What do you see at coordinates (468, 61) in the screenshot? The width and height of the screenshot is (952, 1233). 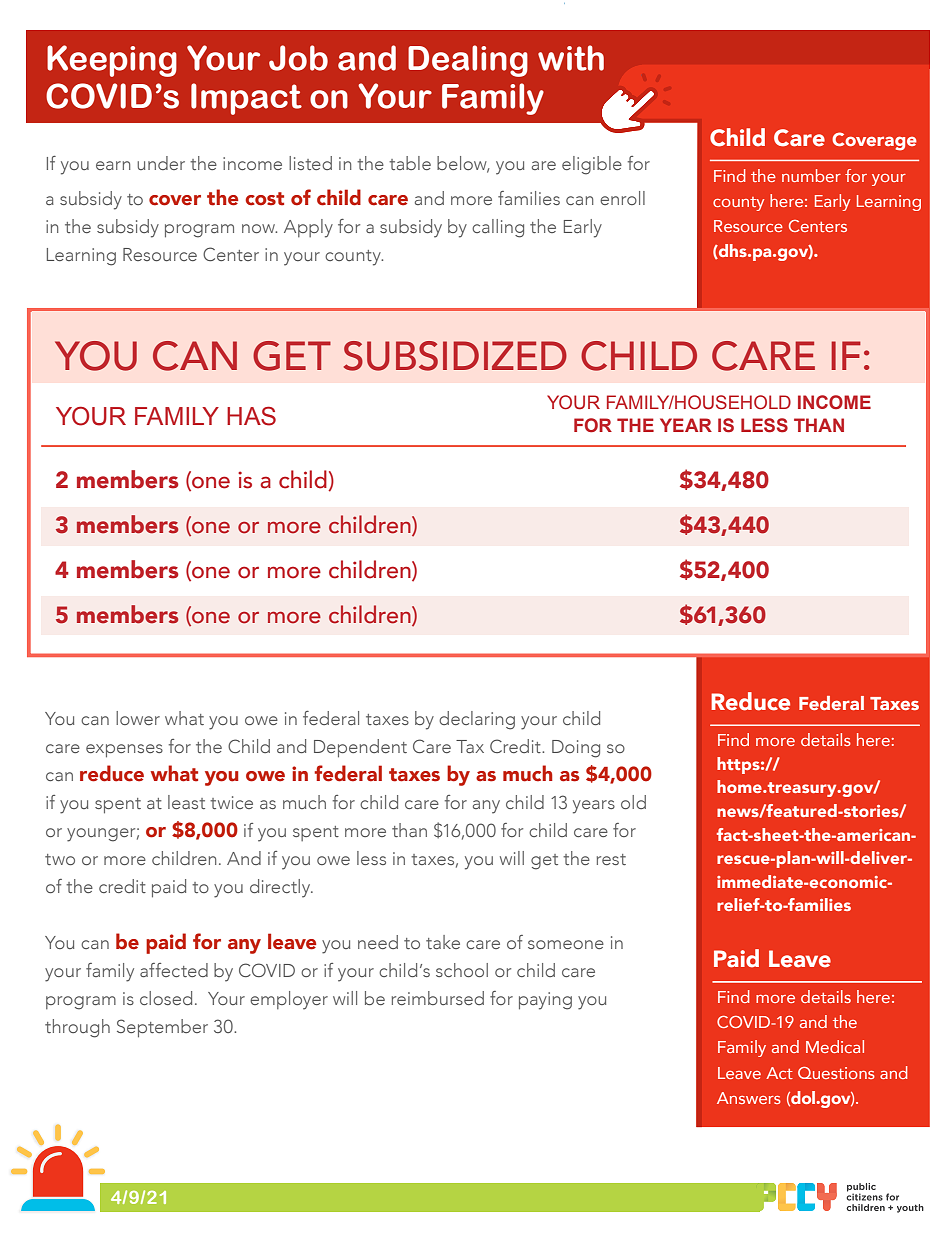 I see `Dealing` at bounding box center [468, 61].
